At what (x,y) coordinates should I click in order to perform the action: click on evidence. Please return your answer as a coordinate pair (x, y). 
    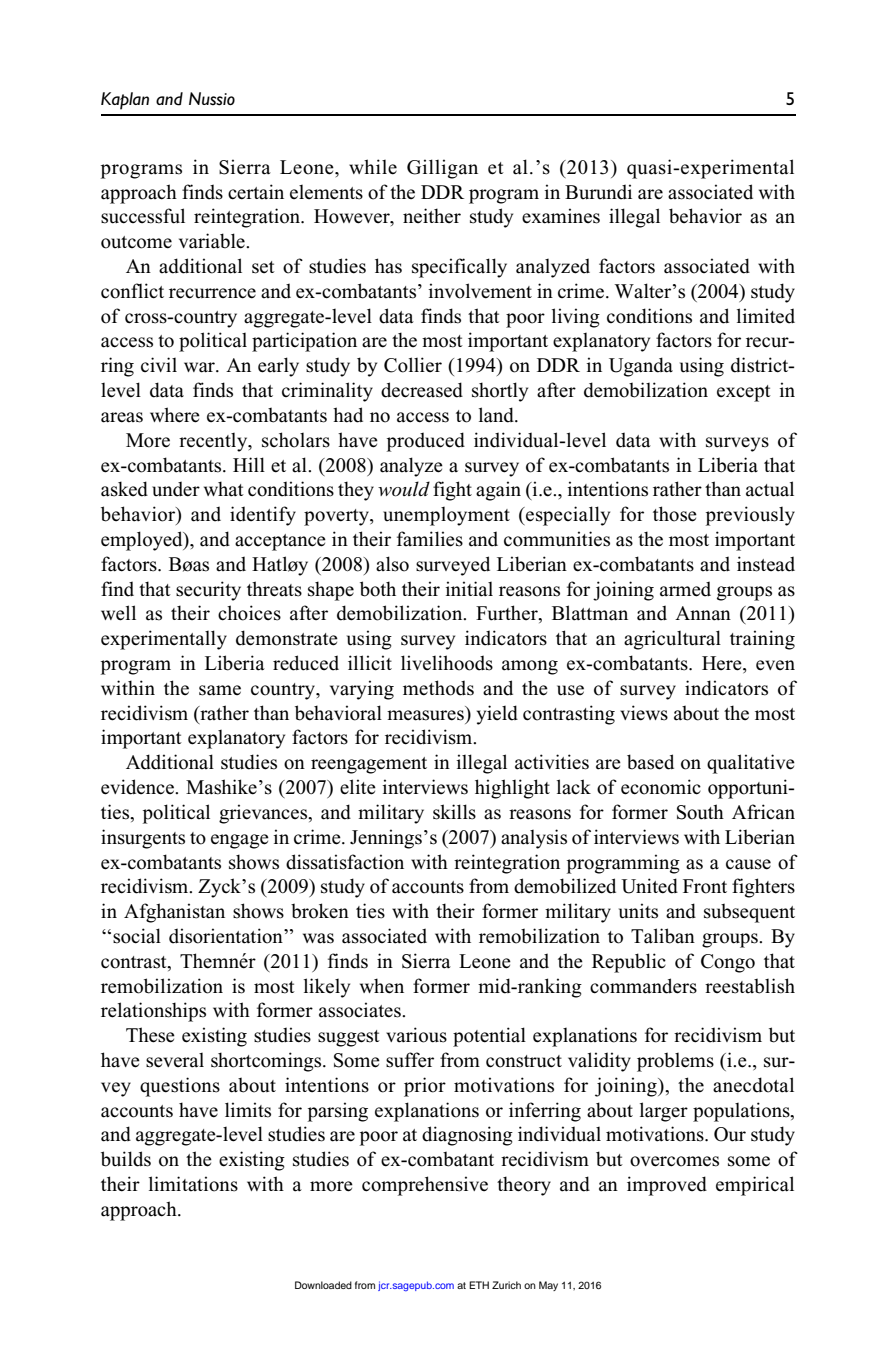
    Looking at the image, I should click on (138, 787).
